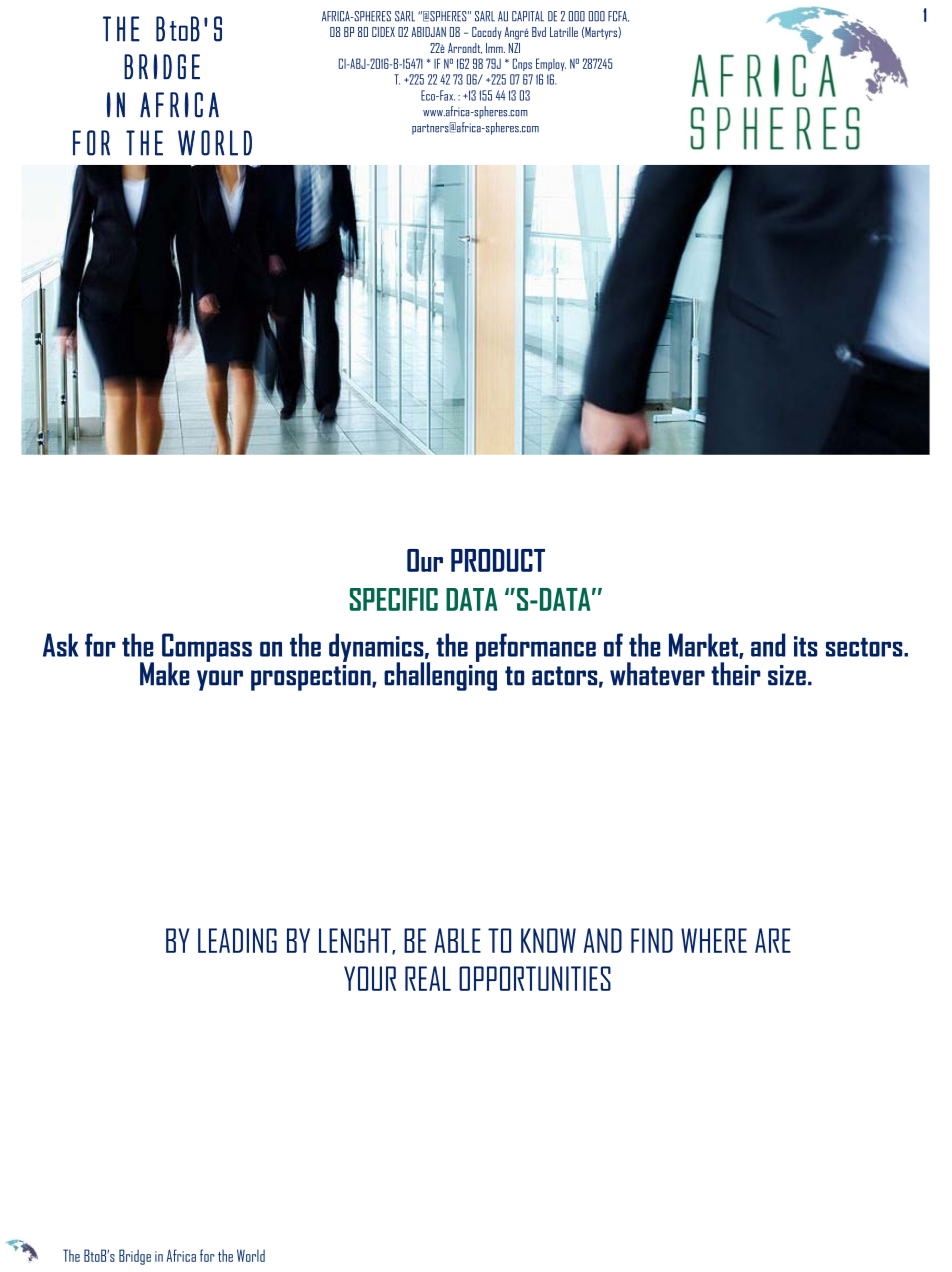  What do you see at coordinates (394, 599) in the image?
I see `SPECIFIC` at bounding box center [394, 599].
